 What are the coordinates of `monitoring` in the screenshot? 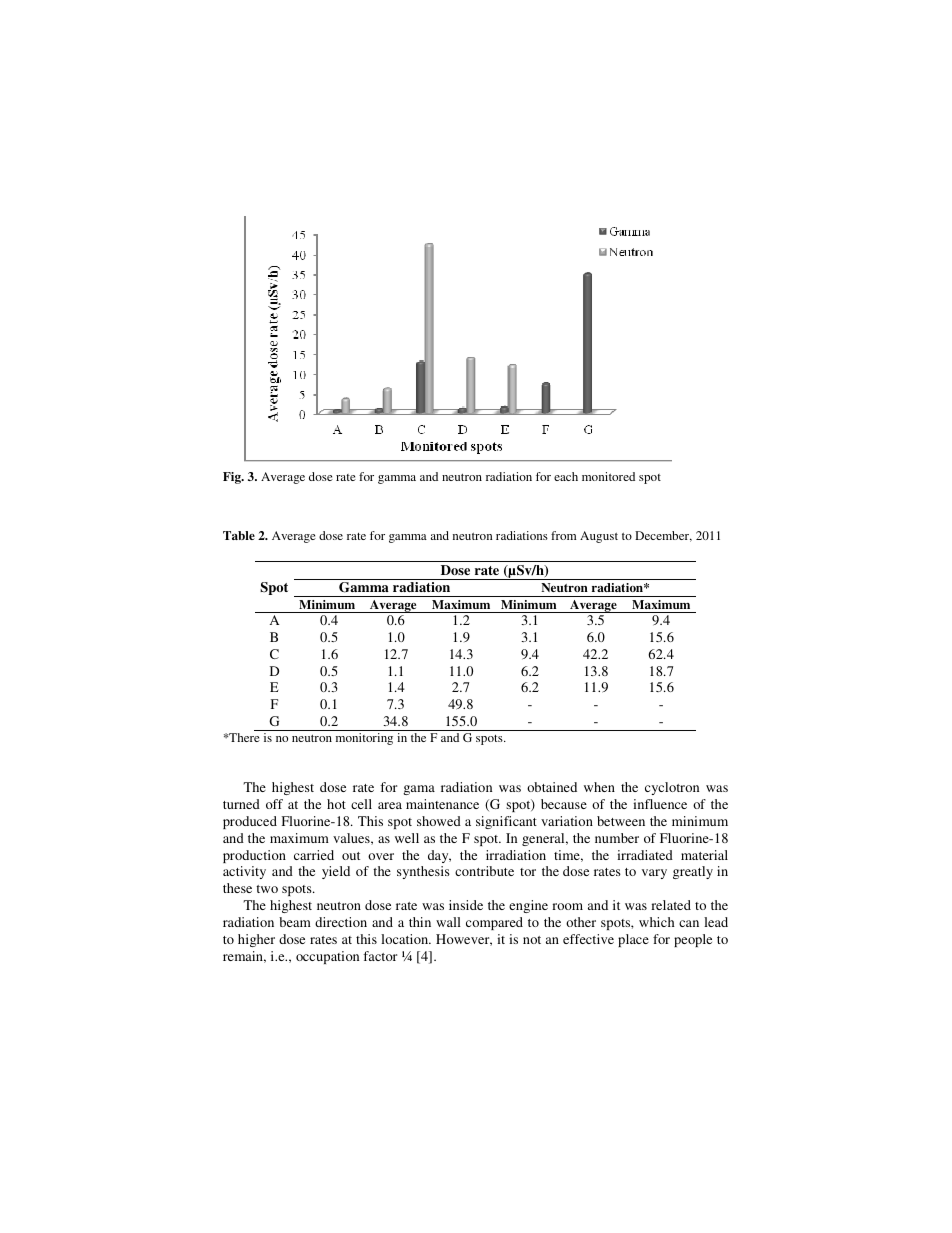 It's located at (364, 739).
